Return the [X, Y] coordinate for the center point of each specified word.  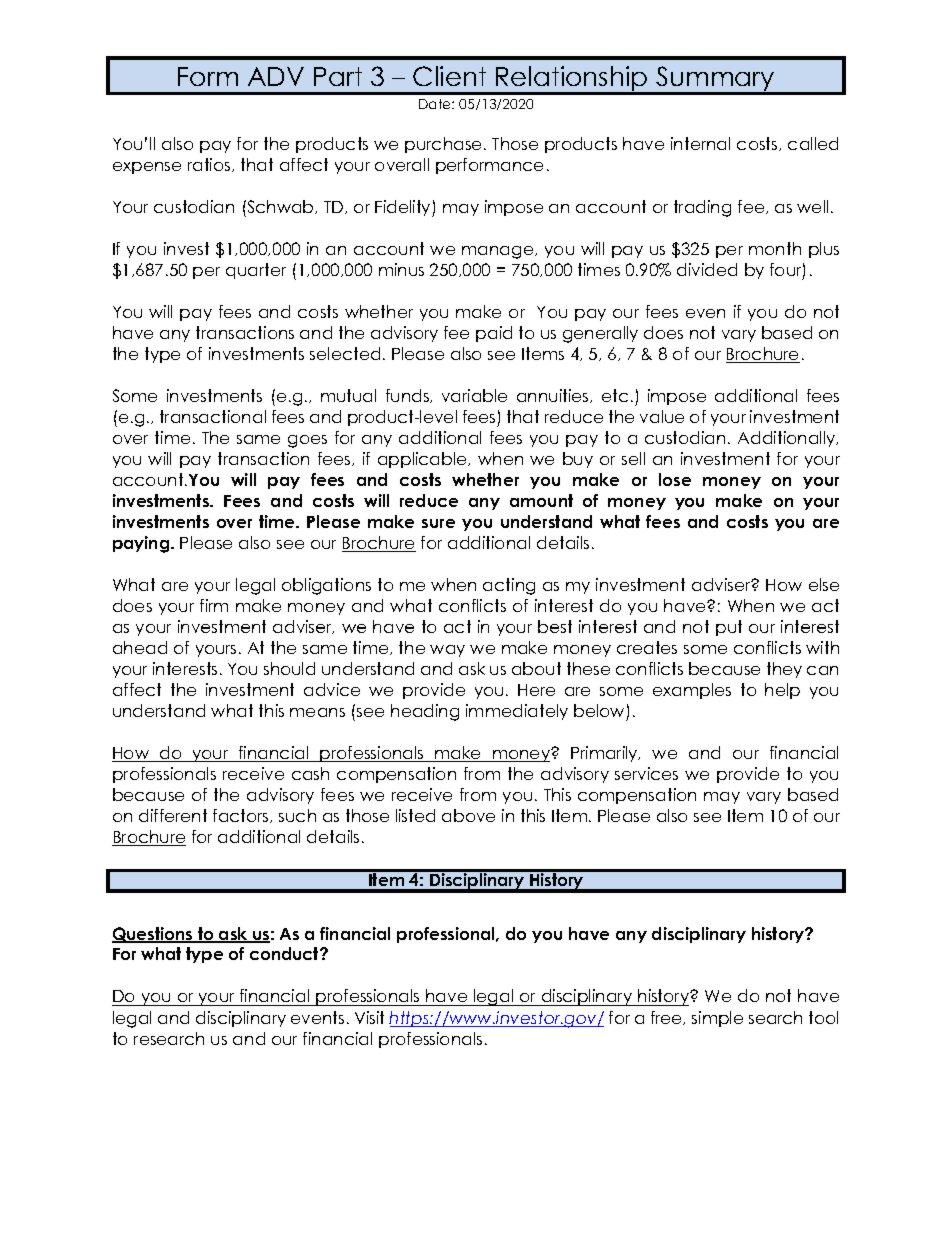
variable [474, 395]
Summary [715, 80]
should [289, 668]
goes [307, 441]
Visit [369, 1017]
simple [717, 1019]
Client [449, 76]
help [782, 691]
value [662, 416]
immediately [517, 712]
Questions [153, 935]
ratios [210, 165]
